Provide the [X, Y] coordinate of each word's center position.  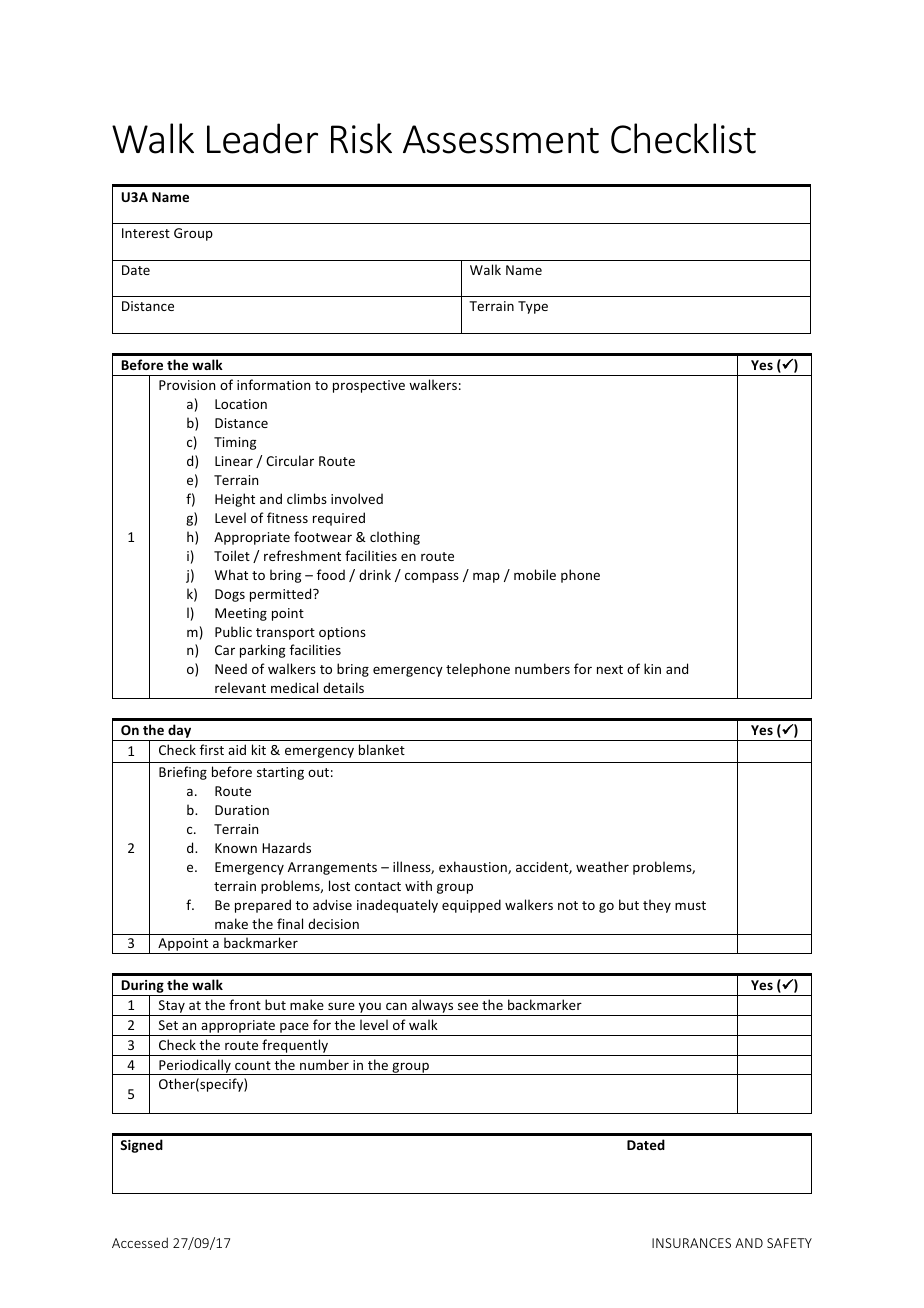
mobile [535, 574]
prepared [263, 906]
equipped [471, 906]
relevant [240, 687]
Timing [235, 443]
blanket [382, 749]
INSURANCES [691, 1243]
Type [533, 307]
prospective [369, 386]
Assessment [501, 139]
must [690, 905]
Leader [262, 138]
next [610, 669]
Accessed [140, 1242]
